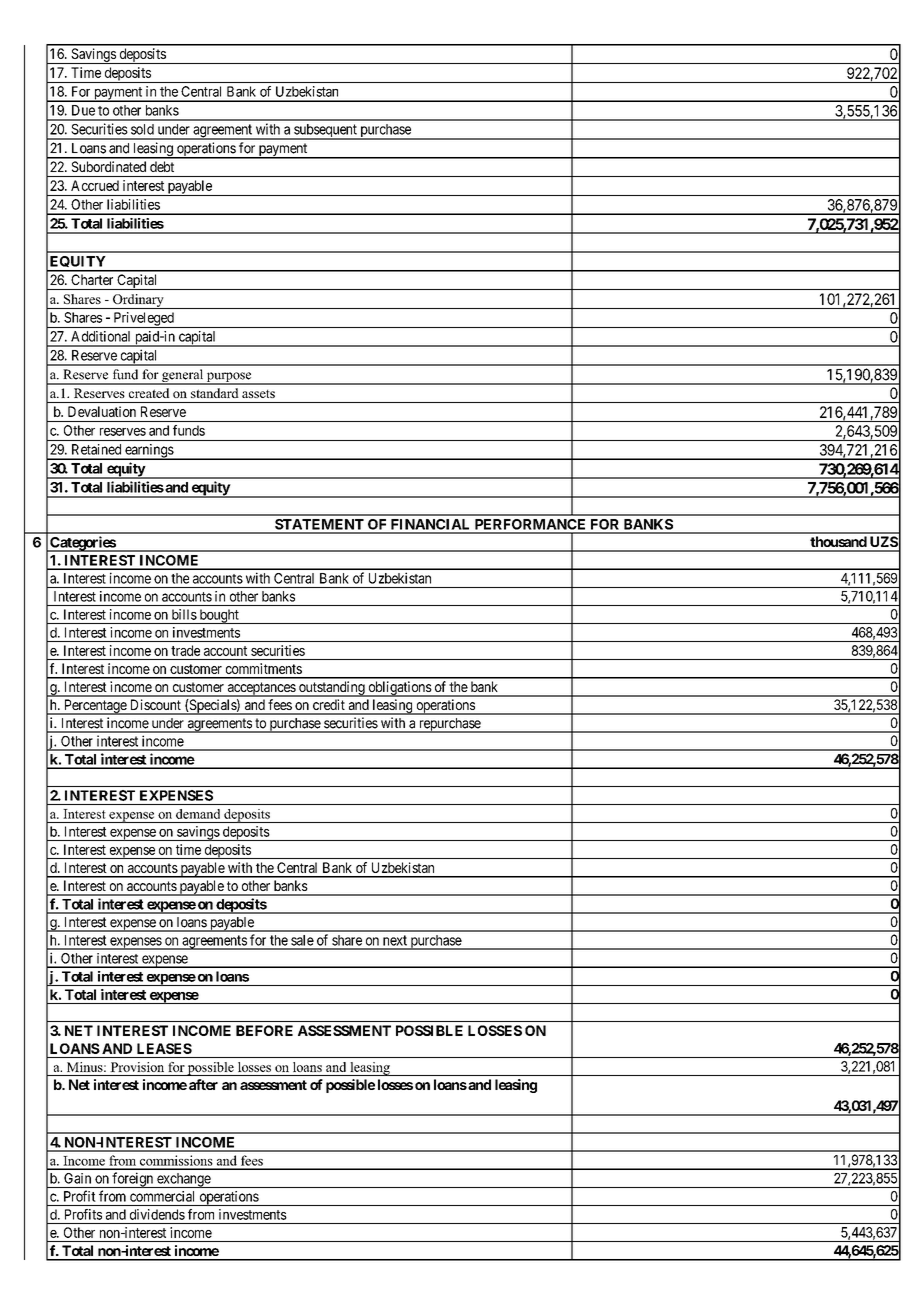 This page has height=1308, width=924. Describe the element at coordinates (325, 132) in the page. I see `subsequent` at that location.
